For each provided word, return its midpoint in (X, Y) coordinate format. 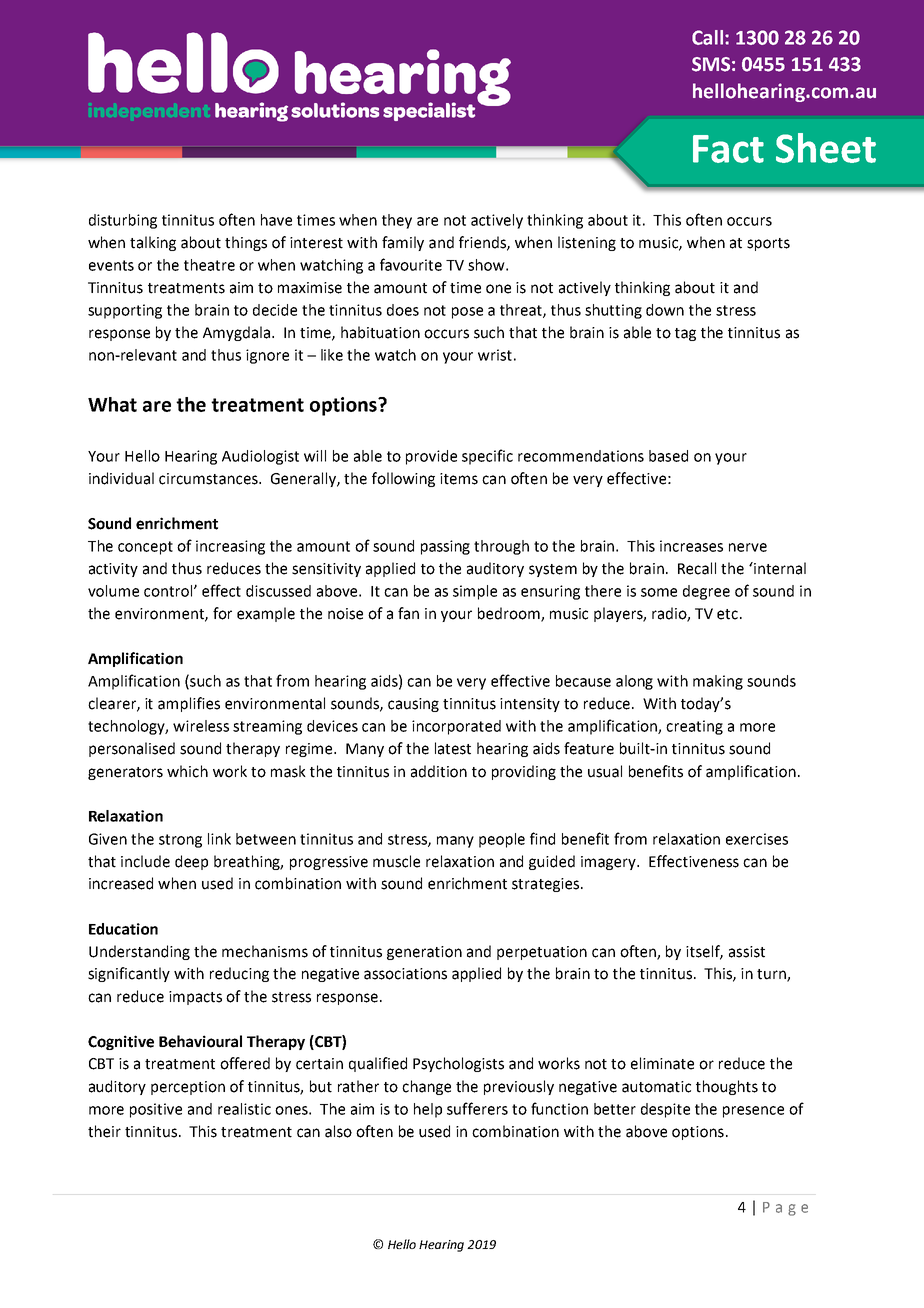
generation (424, 953)
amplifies (189, 704)
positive (156, 1110)
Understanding (139, 952)
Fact (728, 149)
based (668, 456)
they (397, 221)
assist (747, 952)
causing (413, 705)
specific (487, 457)
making (718, 682)
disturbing (123, 221)
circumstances (209, 479)
